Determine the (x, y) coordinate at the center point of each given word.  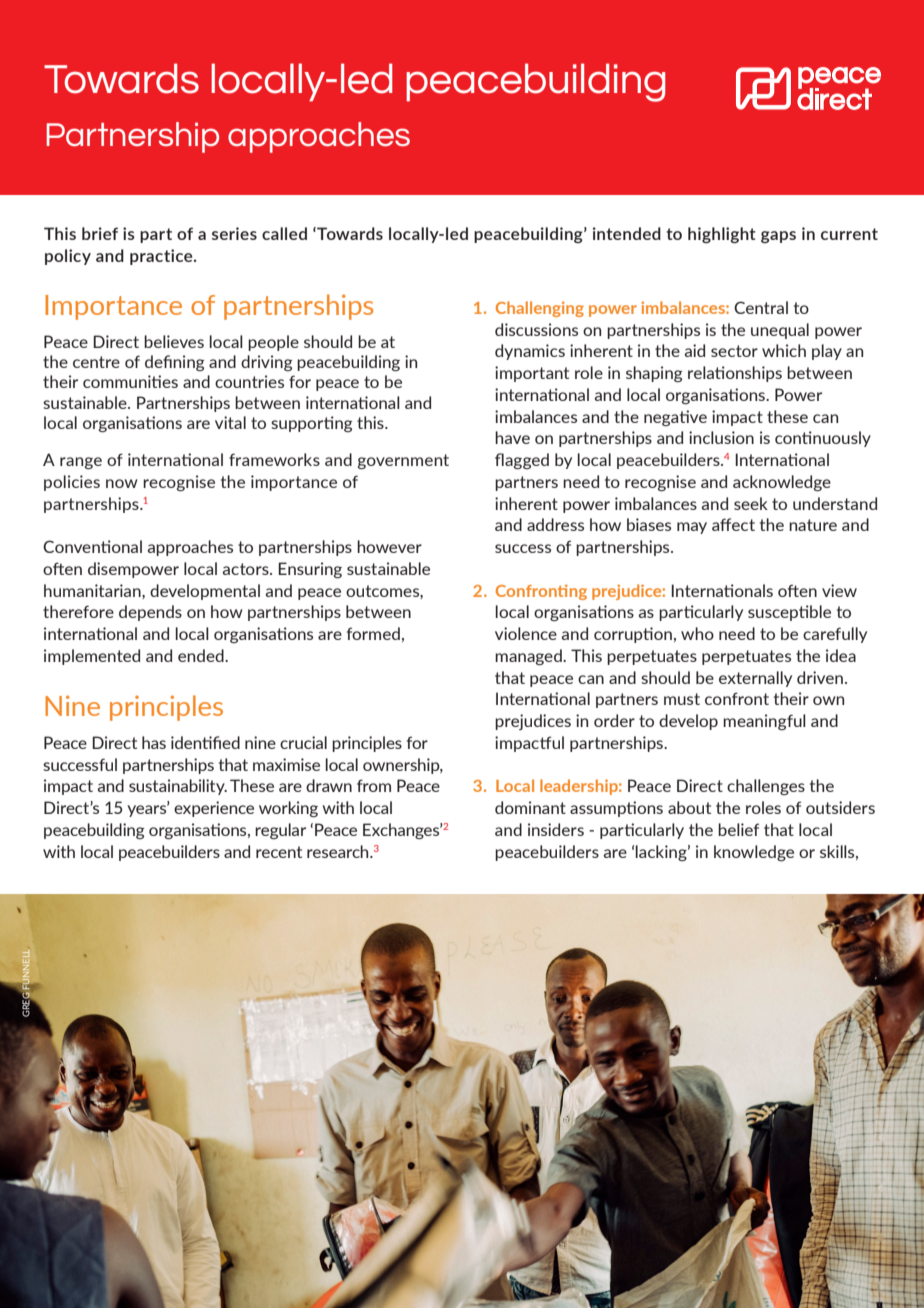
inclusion (721, 437)
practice (162, 257)
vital (230, 422)
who (697, 633)
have (512, 437)
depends (150, 613)
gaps (778, 237)
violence (526, 633)
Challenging (540, 309)
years (148, 810)
